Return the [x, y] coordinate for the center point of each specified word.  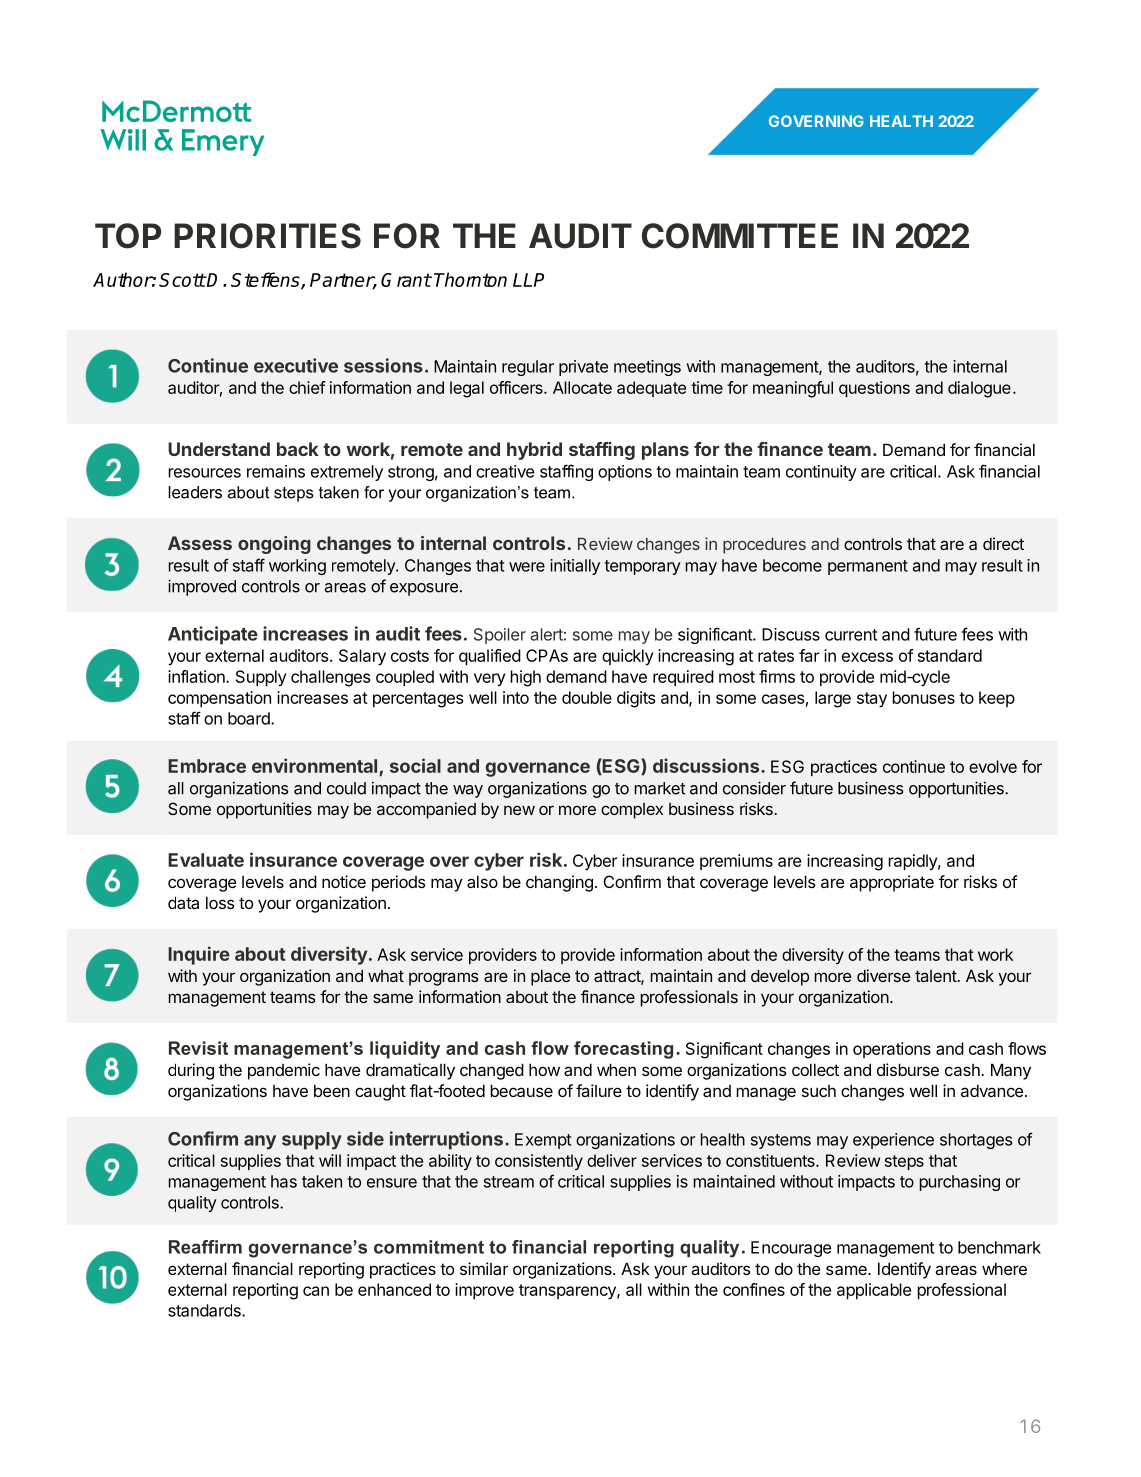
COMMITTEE [740, 236]
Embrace [207, 766]
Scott [182, 280]
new [519, 810]
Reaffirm [205, 1247]
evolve [993, 766]
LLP [528, 280]
